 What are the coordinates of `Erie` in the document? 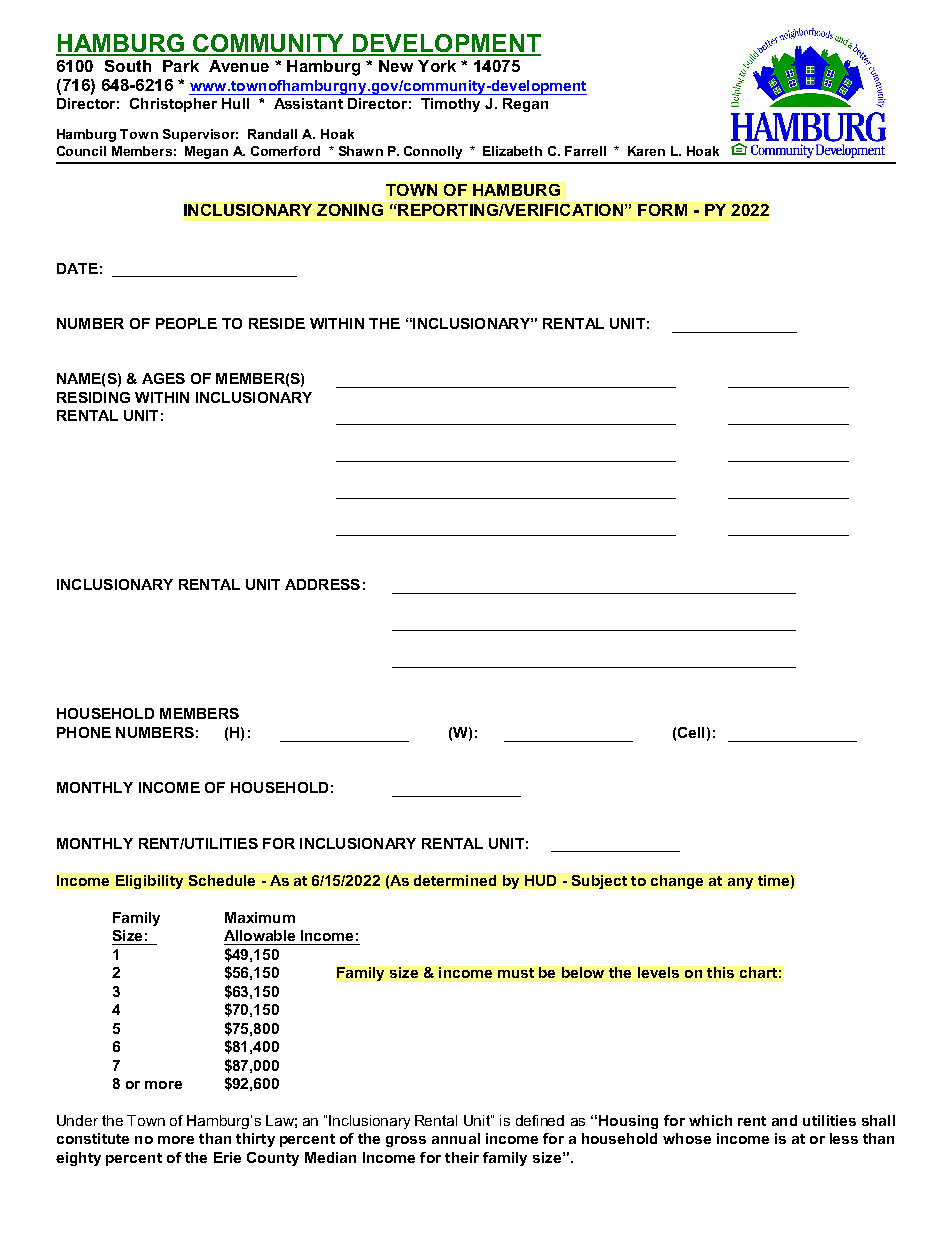 It's located at (227, 1157).
